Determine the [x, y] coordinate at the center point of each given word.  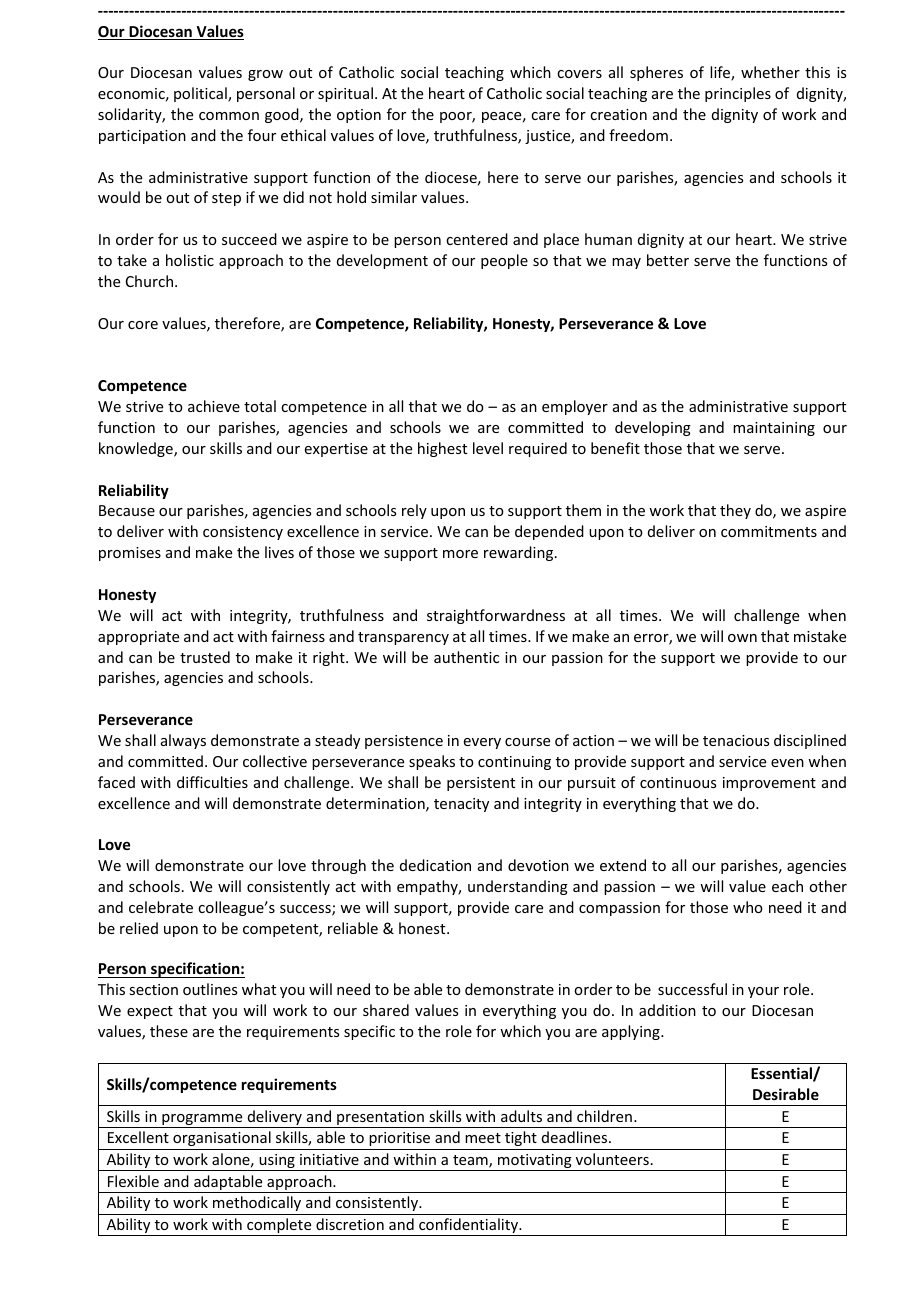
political [201, 94]
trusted [205, 657]
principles [738, 94]
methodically [257, 1203]
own [742, 638]
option [359, 116]
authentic [466, 657]
